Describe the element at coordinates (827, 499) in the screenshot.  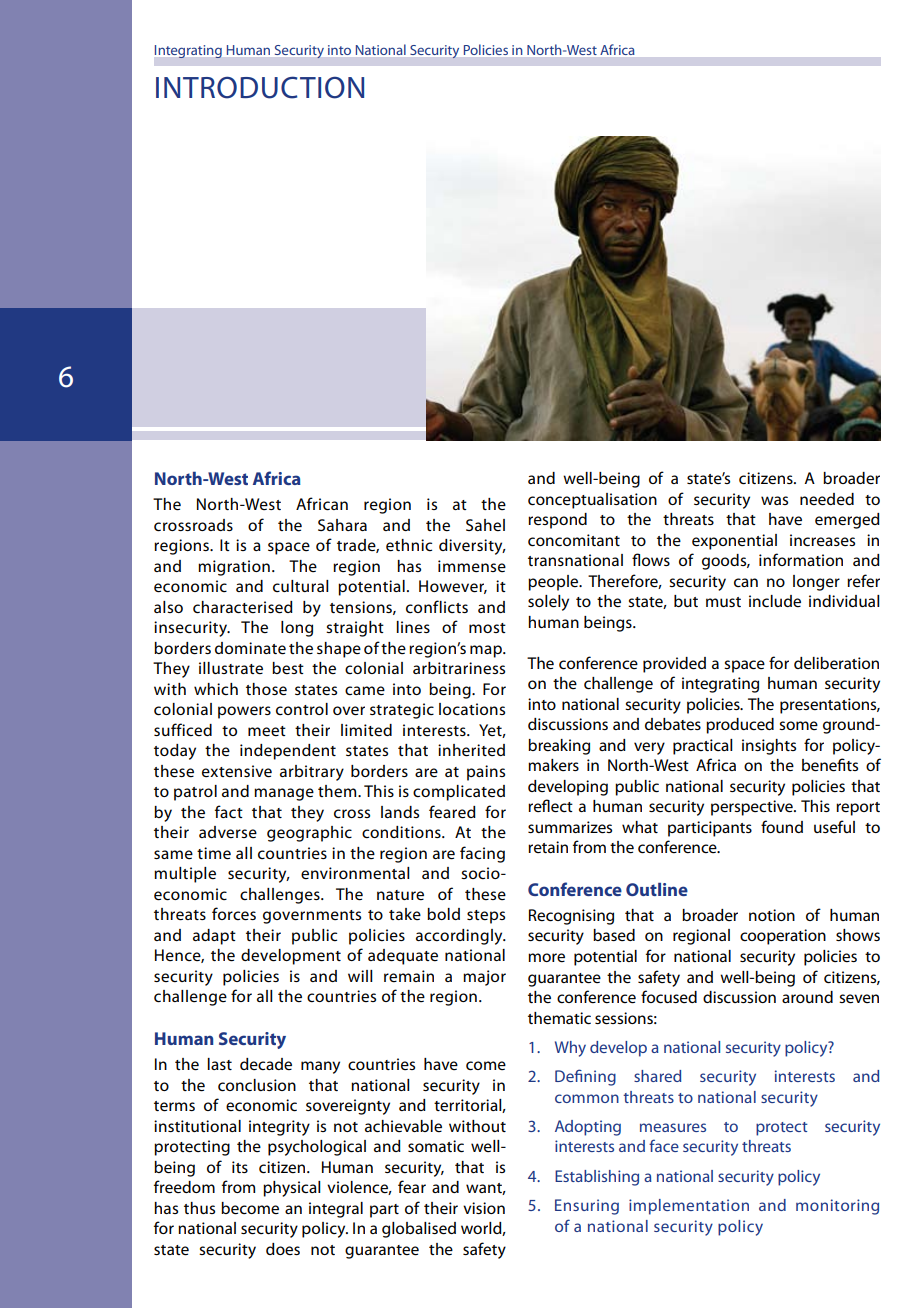
I see `needed` at that location.
